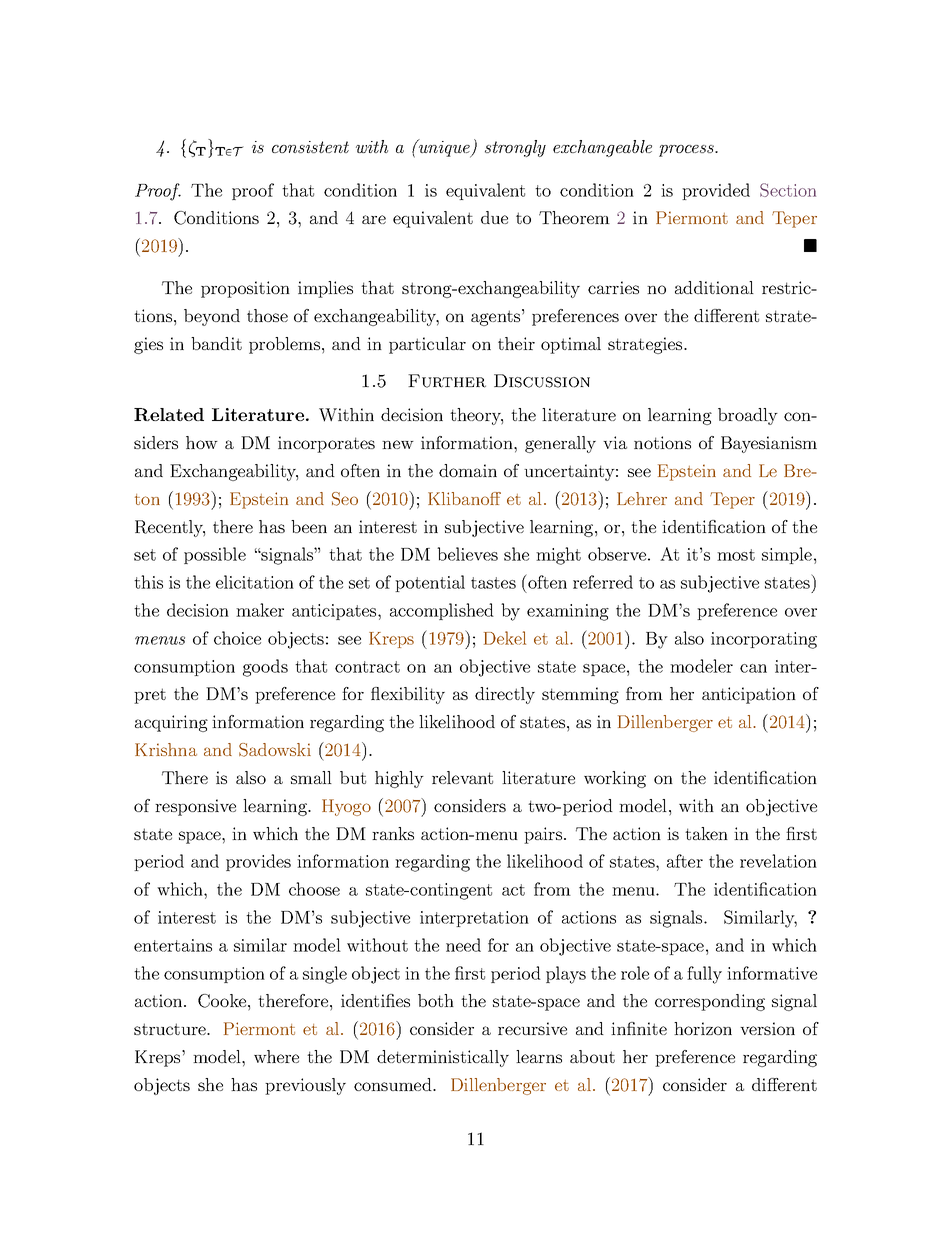 The image size is (952, 1233). I want to click on Lehrer, so click(642, 498).
